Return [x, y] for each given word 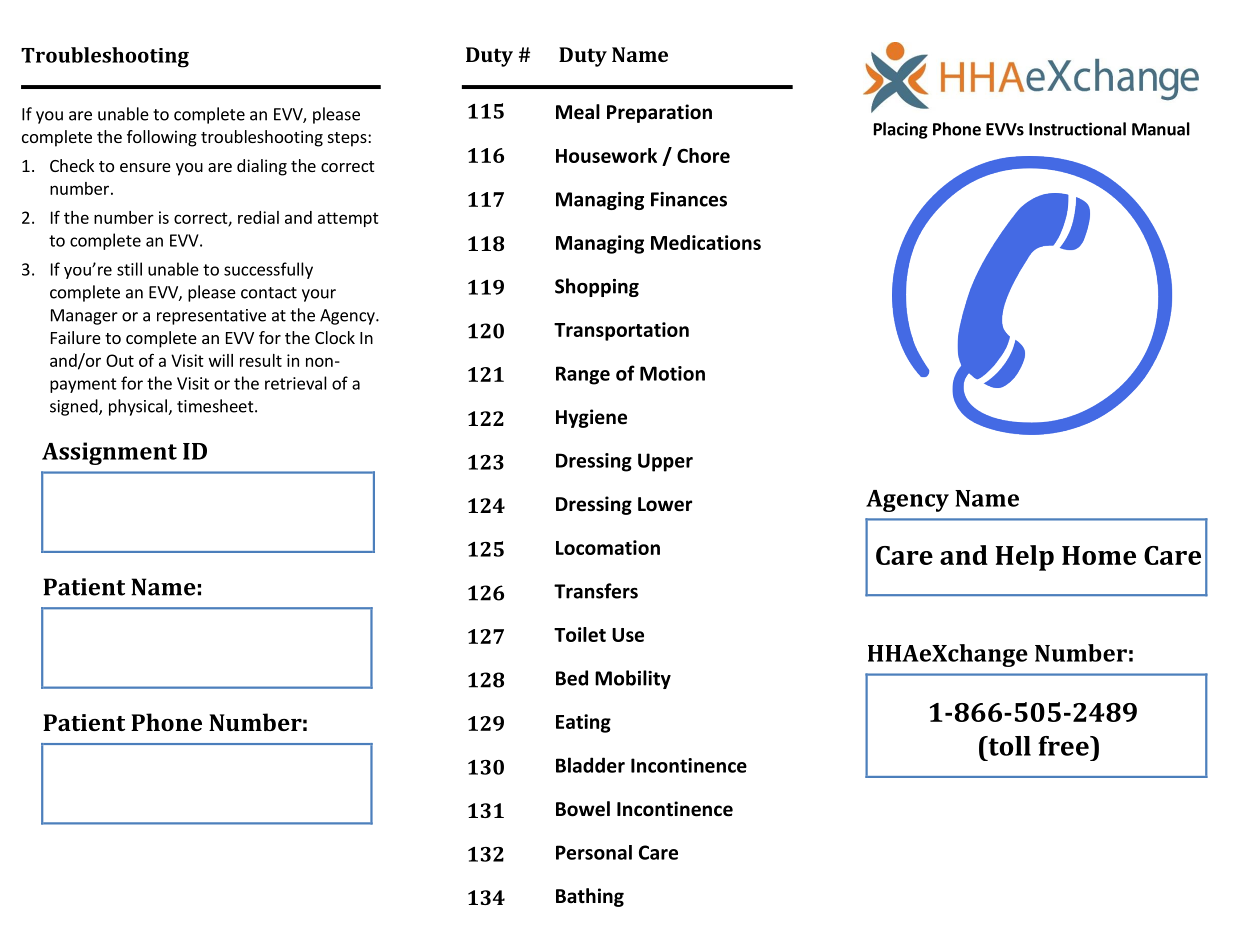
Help [1025, 558]
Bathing [590, 897]
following [162, 138]
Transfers [596, 591]
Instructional [1077, 129]
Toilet [580, 634]
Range [583, 375]
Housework [606, 155]
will [221, 360]
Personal [594, 852]
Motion [672, 373]
